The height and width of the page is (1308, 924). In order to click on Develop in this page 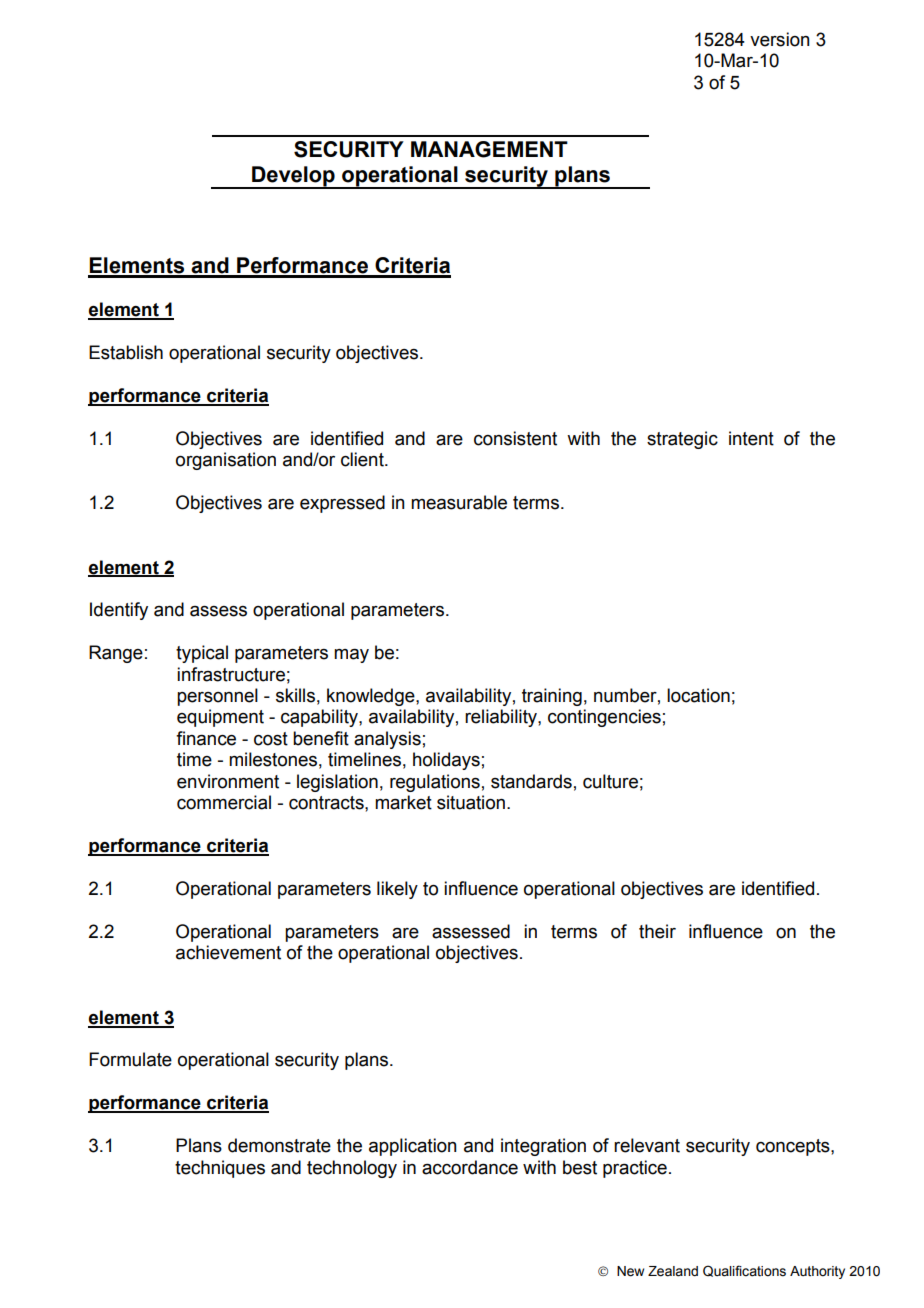, I will do `click(293, 177)`.
